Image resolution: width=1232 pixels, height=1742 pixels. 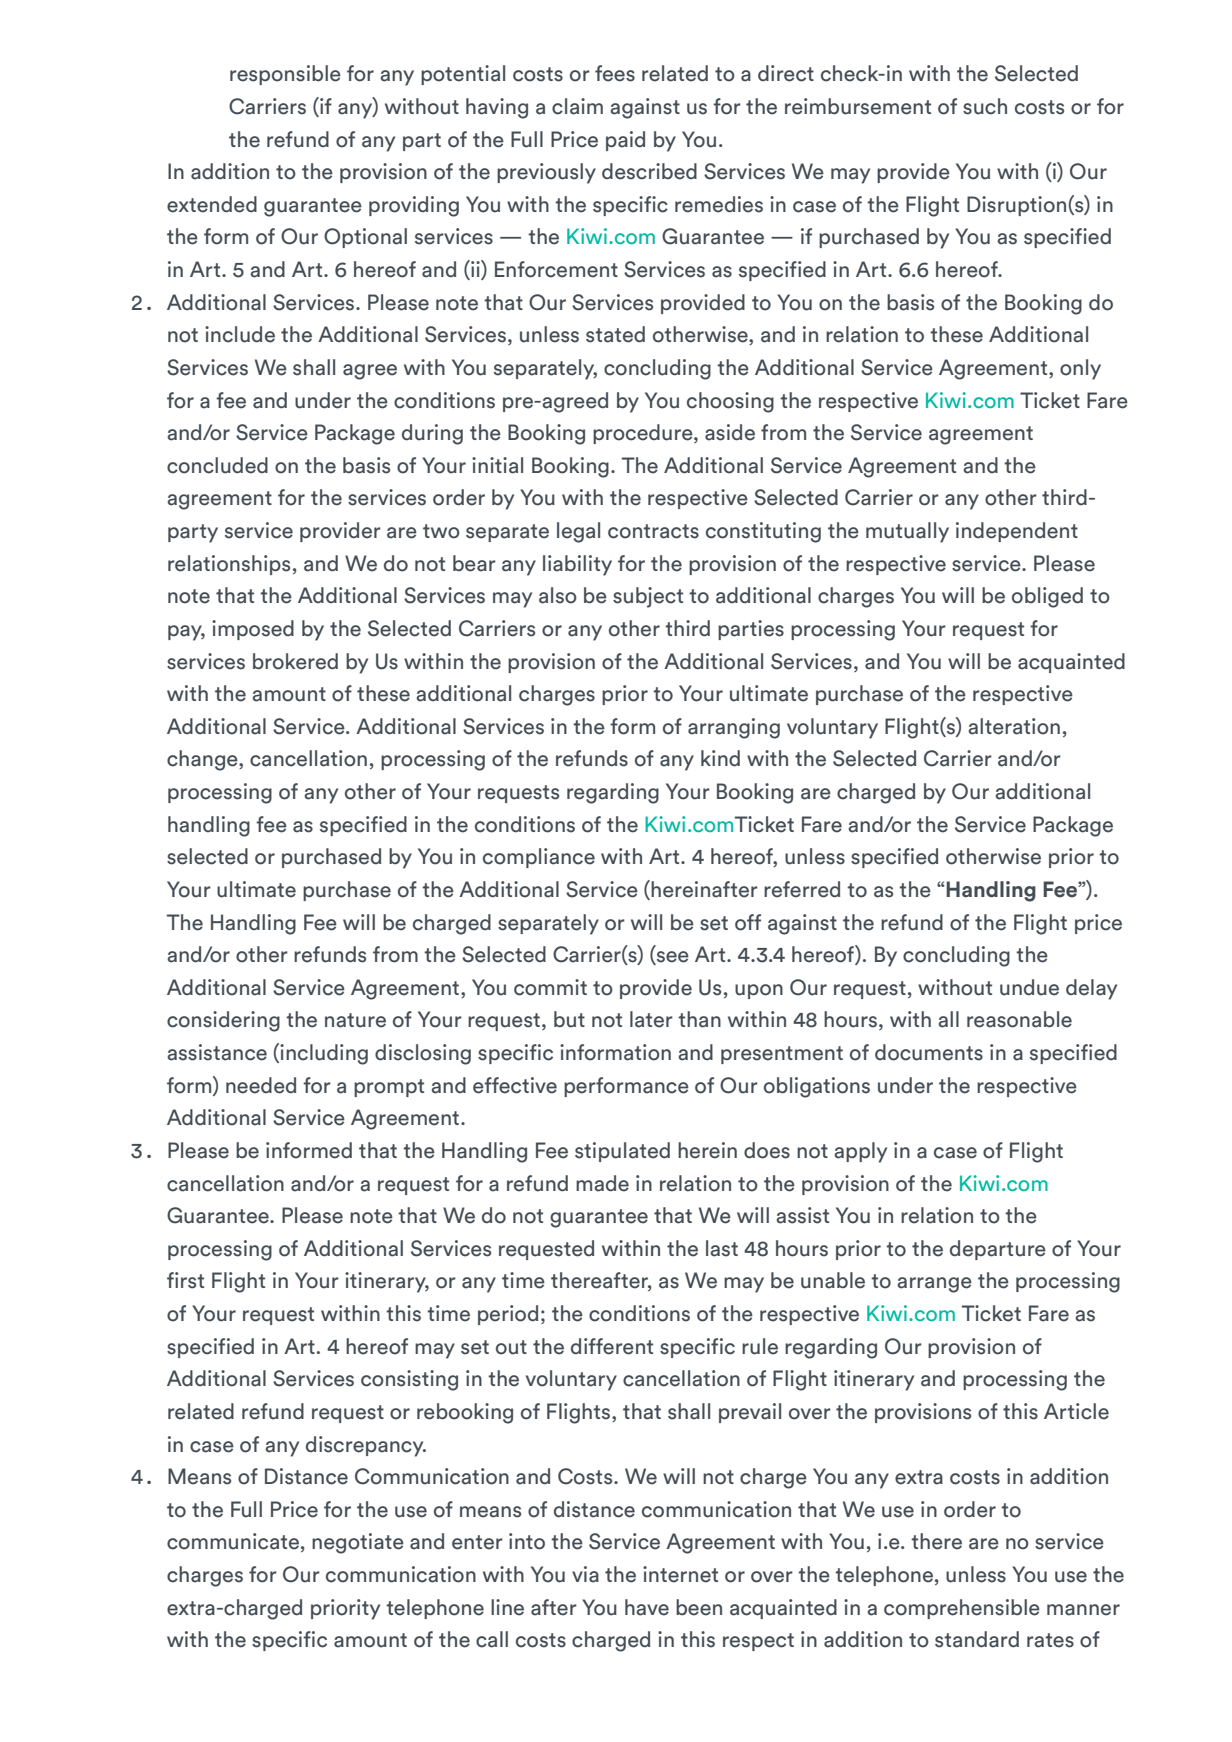 What do you see at coordinates (622, 1152) in the screenshot?
I see `stipulated` at bounding box center [622, 1152].
